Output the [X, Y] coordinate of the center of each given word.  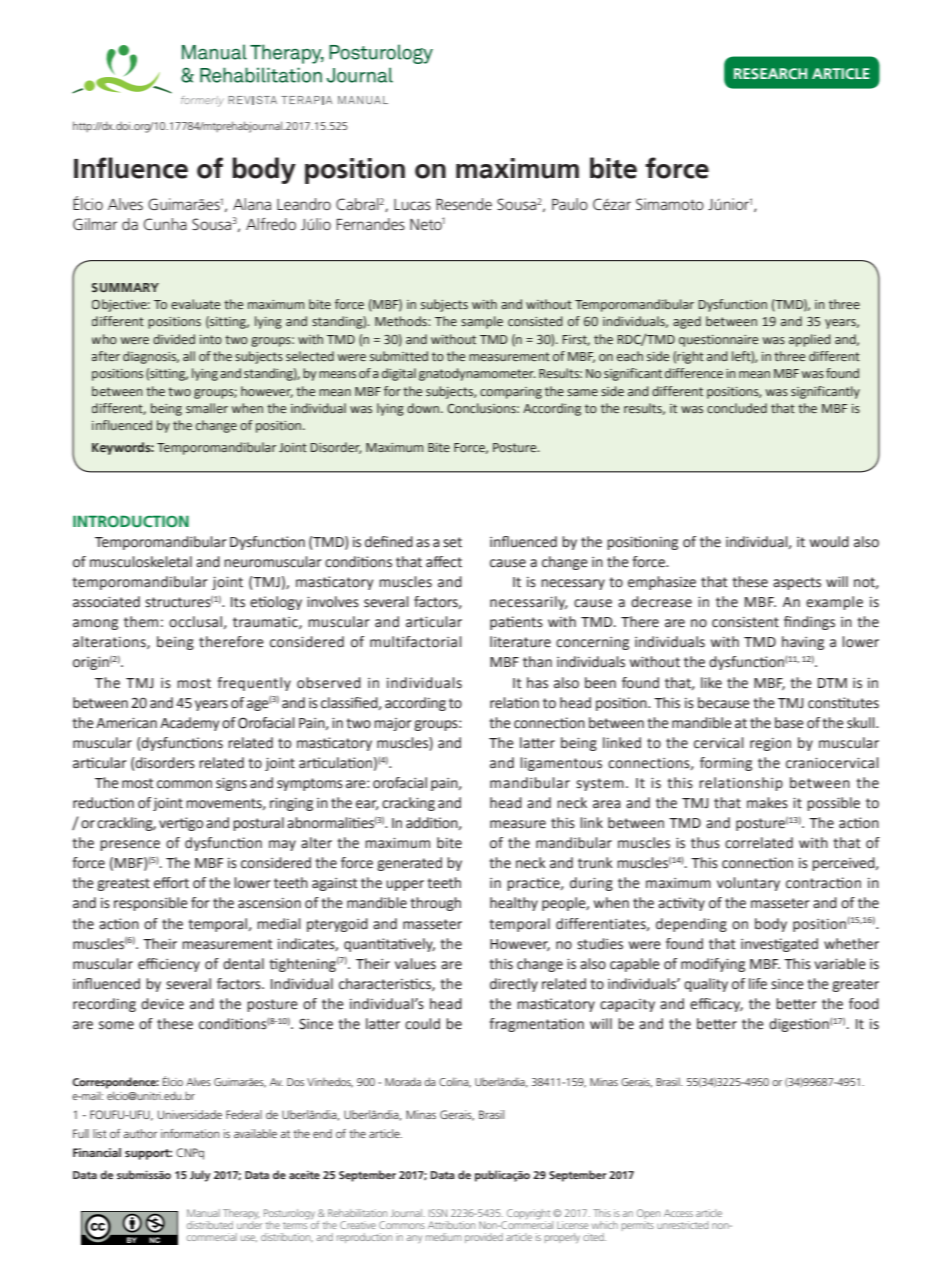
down [423, 408]
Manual [203, 1213]
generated [409, 864]
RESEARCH [770, 73]
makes [767, 803]
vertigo [181, 824]
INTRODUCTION [131, 521]
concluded [737, 408]
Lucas [412, 204]
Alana [252, 204]
